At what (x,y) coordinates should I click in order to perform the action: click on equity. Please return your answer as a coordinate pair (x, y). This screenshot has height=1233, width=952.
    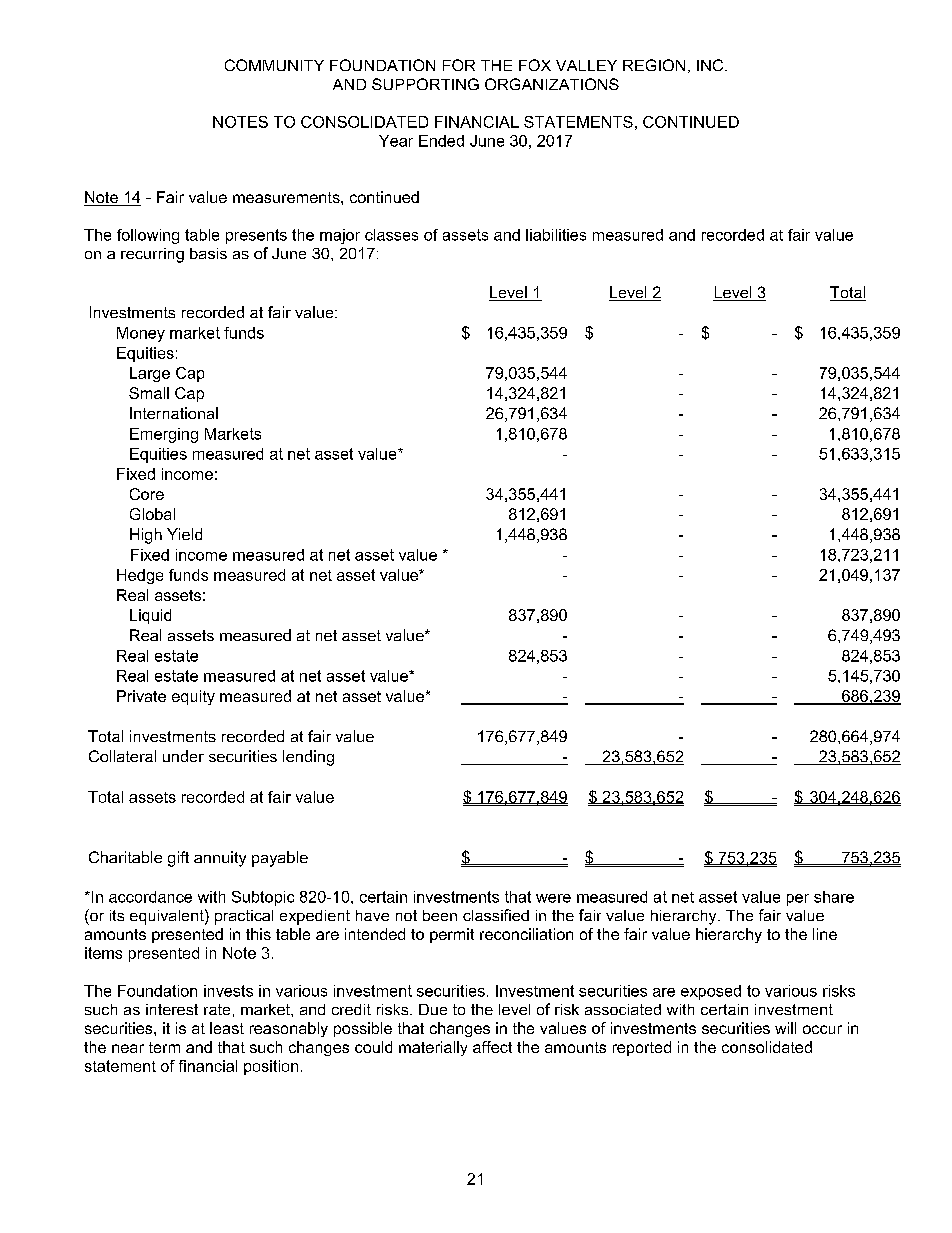
    Looking at the image, I should click on (193, 697).
